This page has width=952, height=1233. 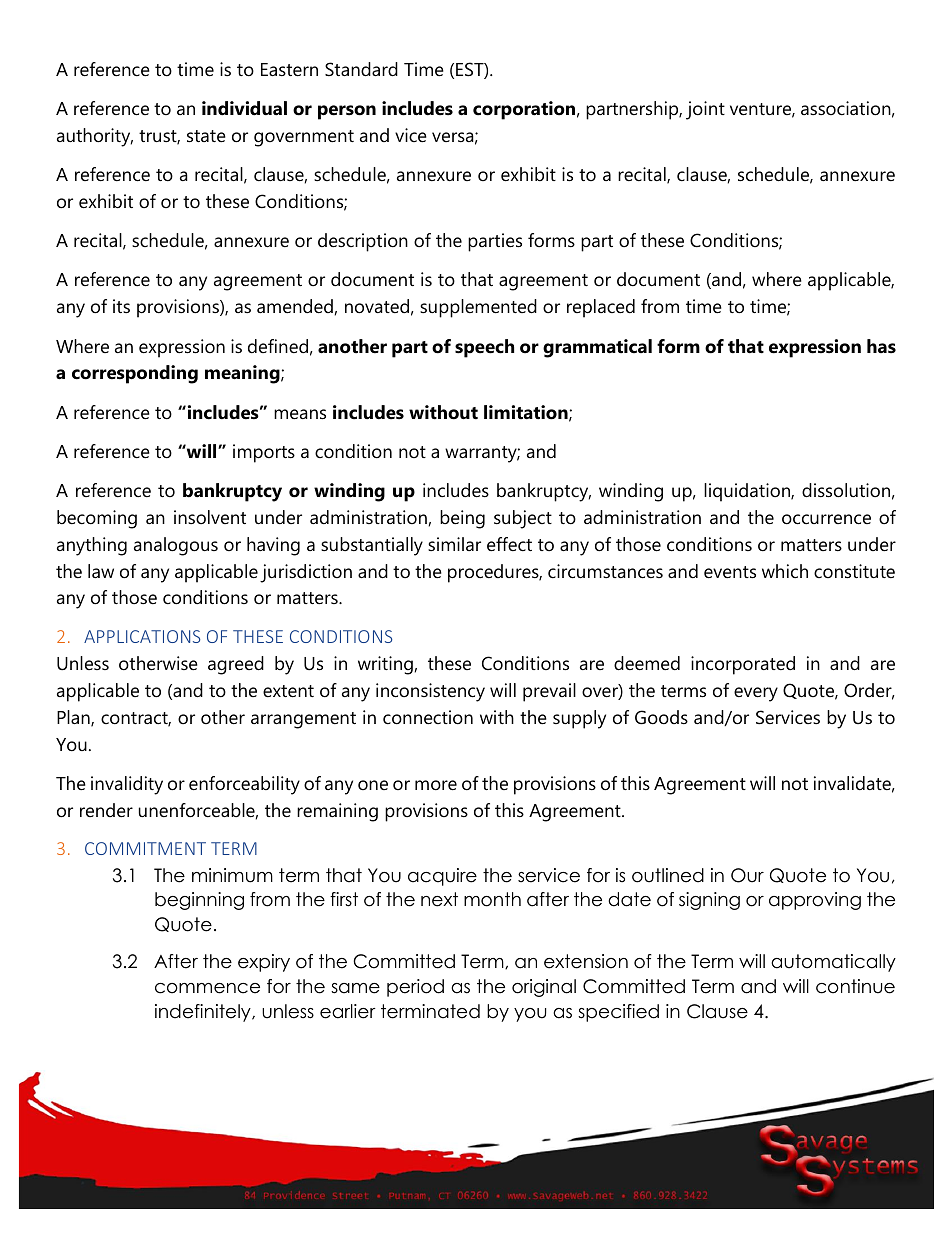 I want to click on inconsistency, so click(x=430, y=692).
